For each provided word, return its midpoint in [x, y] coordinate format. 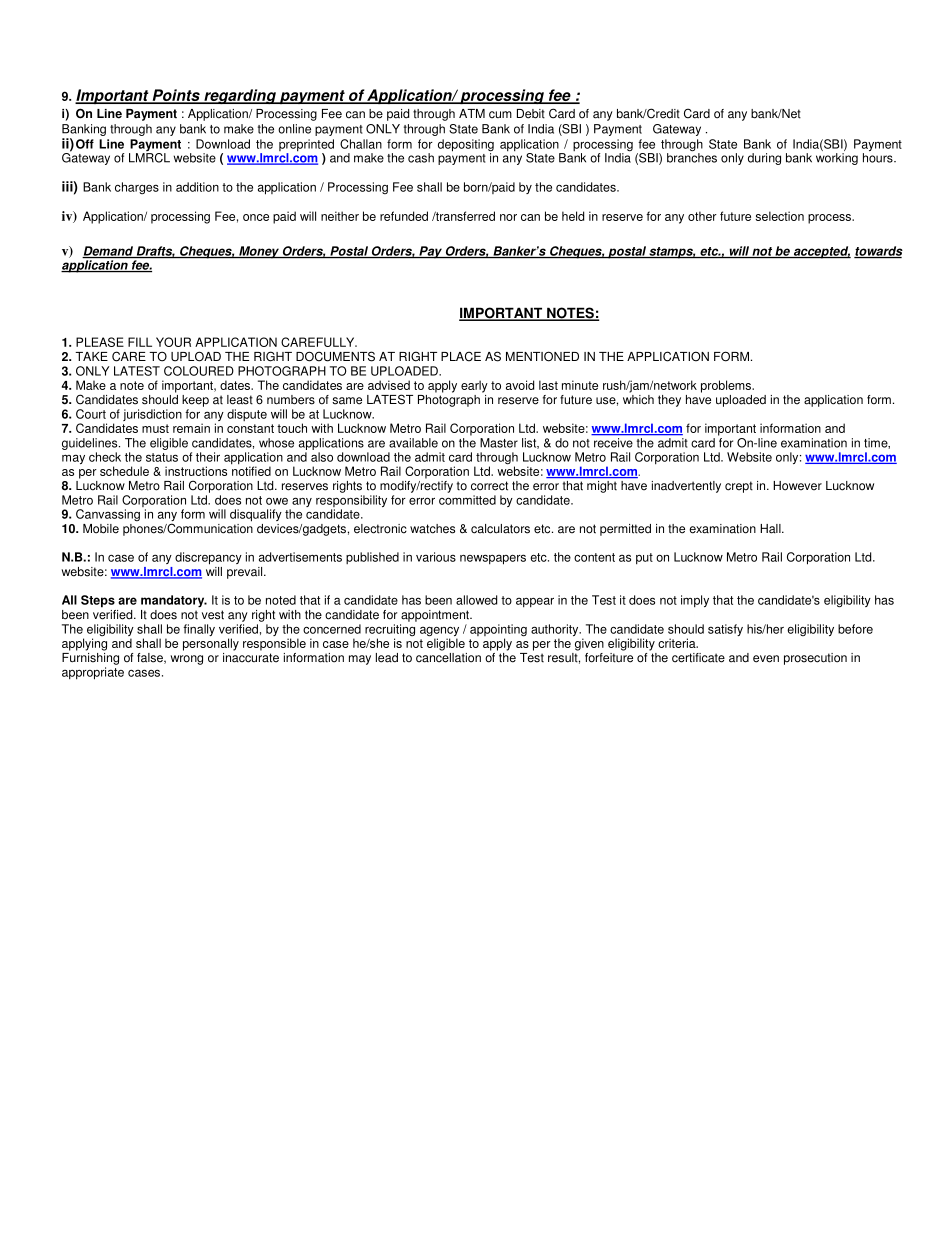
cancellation [448, 656]
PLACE [461, 356]
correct [489, 486]
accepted [821, 252]
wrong [186, 660]
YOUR [173, 342]
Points [176, 96]
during [764, 159]
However [797, 486]
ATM [472, 113]
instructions [196, 471]
